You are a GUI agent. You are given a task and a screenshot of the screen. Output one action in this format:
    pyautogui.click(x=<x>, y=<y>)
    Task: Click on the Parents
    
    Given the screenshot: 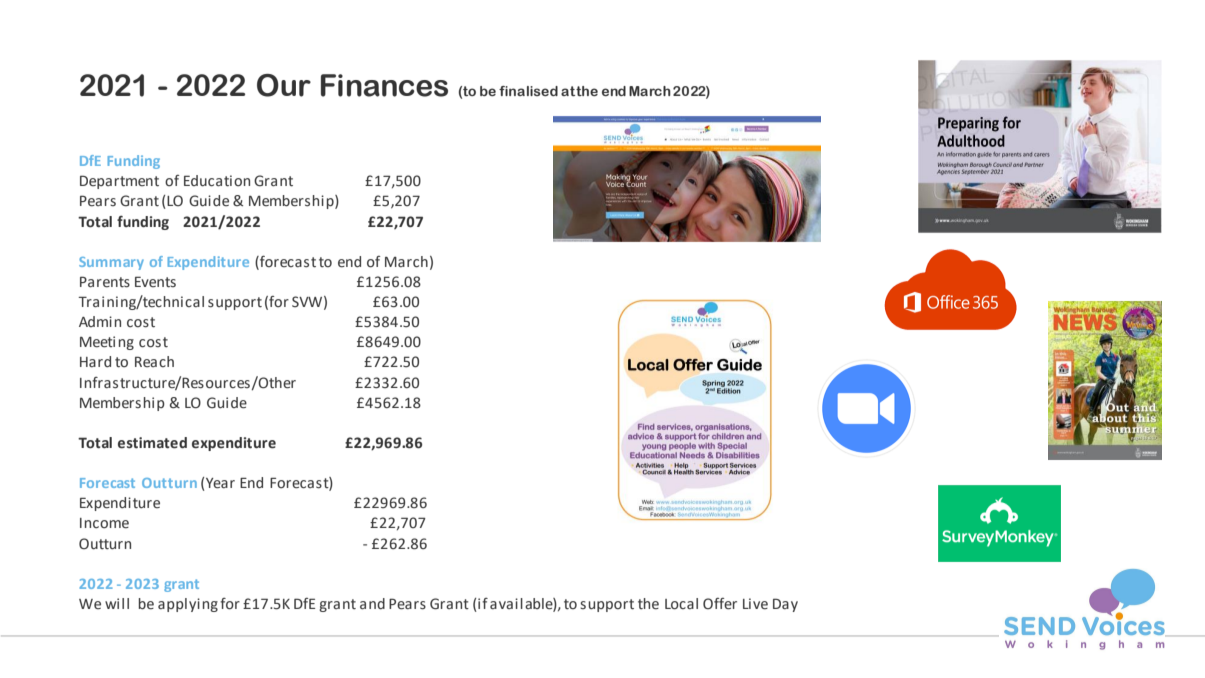 What is the action you would take?
    pyautogui.click(x=105, y=282)
